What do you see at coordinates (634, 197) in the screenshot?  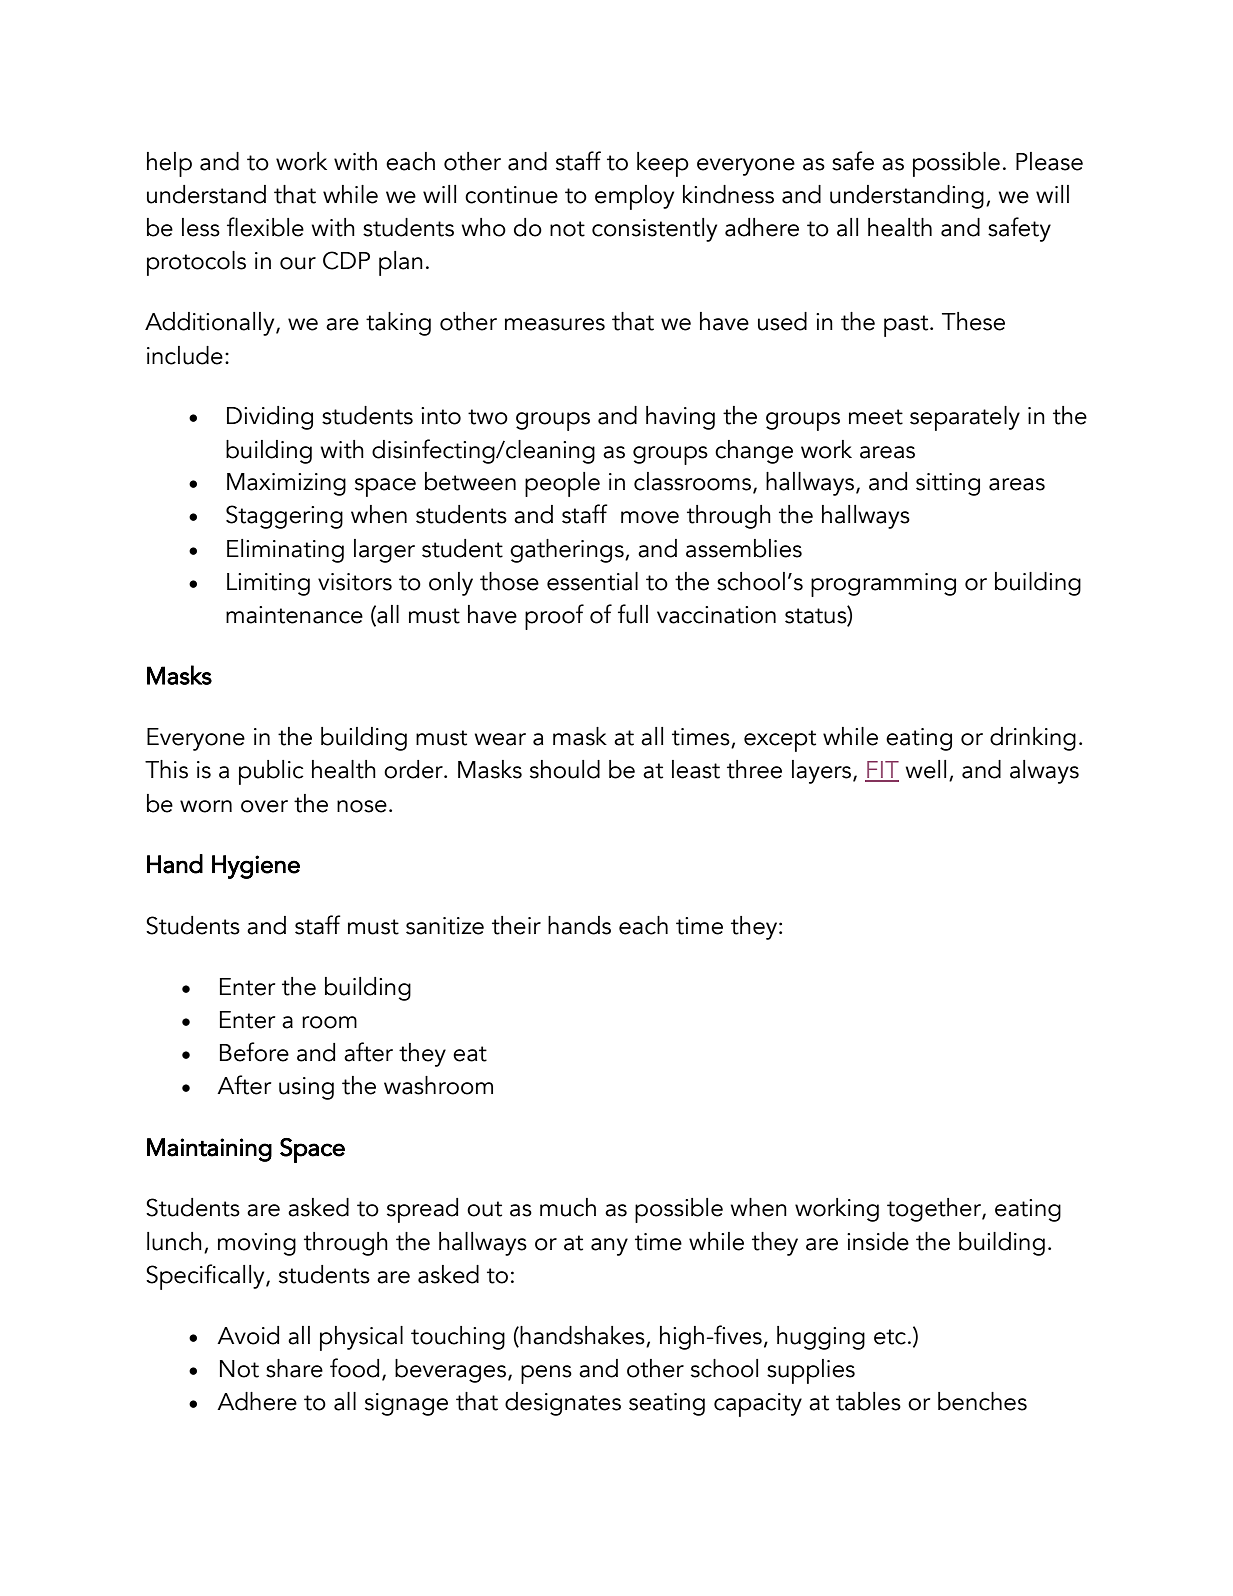 I see `employ` at bounding box center [634, 197].
